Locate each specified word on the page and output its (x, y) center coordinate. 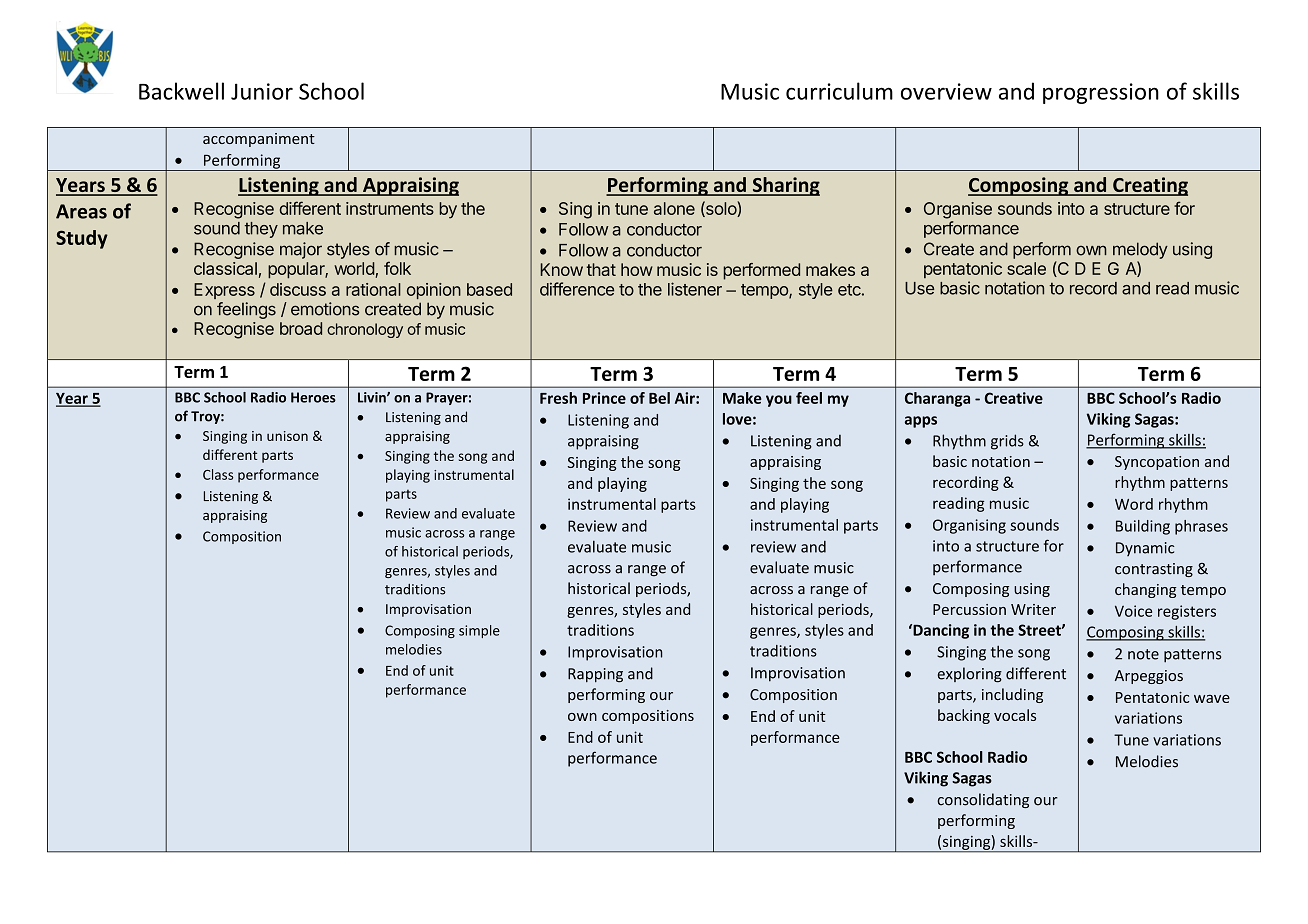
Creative (1014, 398)
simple (479, 631)
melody (1140, 250)
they (261, 230)
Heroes (313, 397)
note (1143, 654)
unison (287, 436)
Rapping (595, 675)
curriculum (839, 91)
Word (1134, 504)
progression (1101, 93)
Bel (659, 398)
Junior (262, 91)
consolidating (983, 800)
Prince (604, 398)
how (637, 269)
